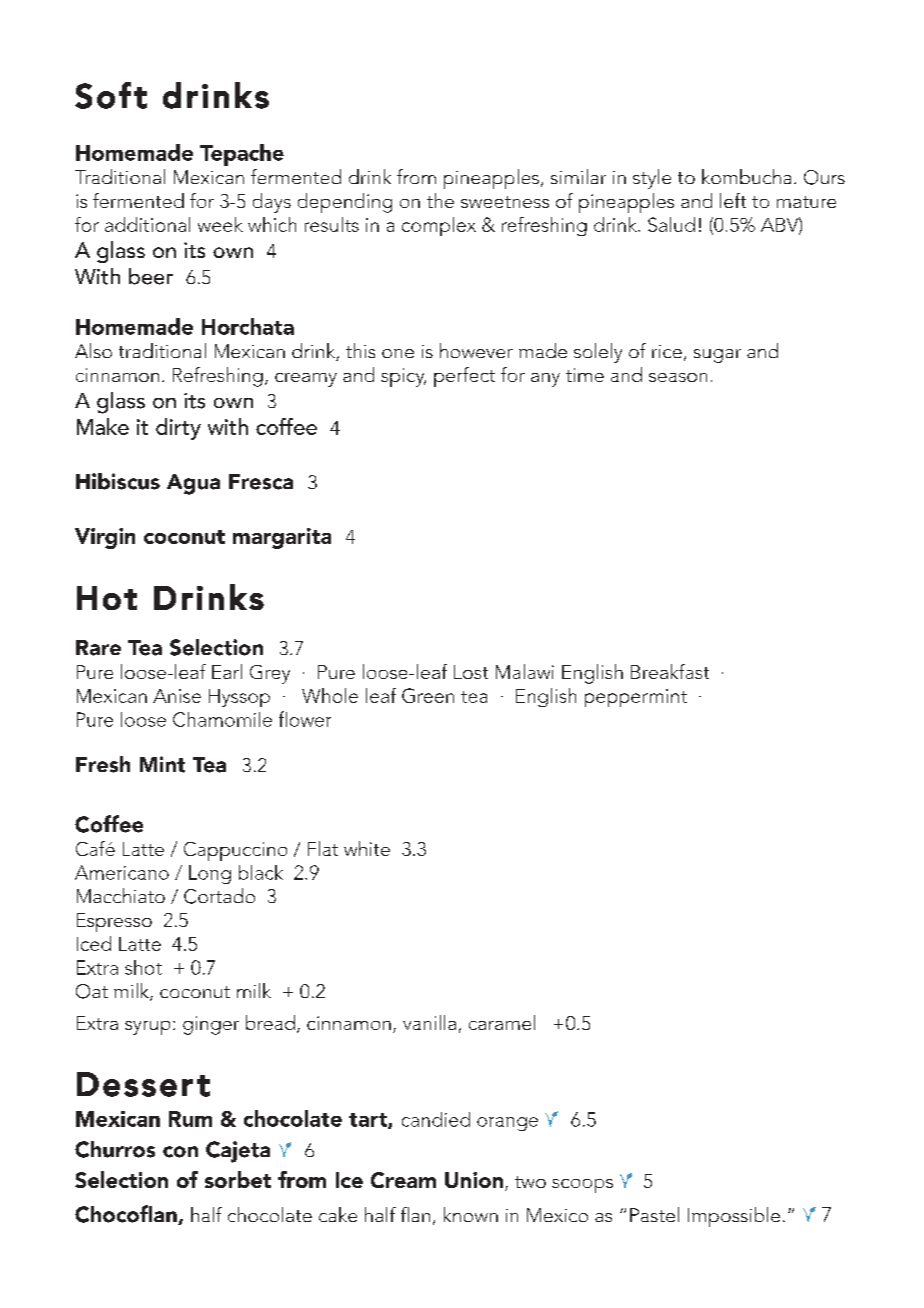  Describe the element at coordinates (178, 429) in the screenshot. I see `dirty` at that location.
